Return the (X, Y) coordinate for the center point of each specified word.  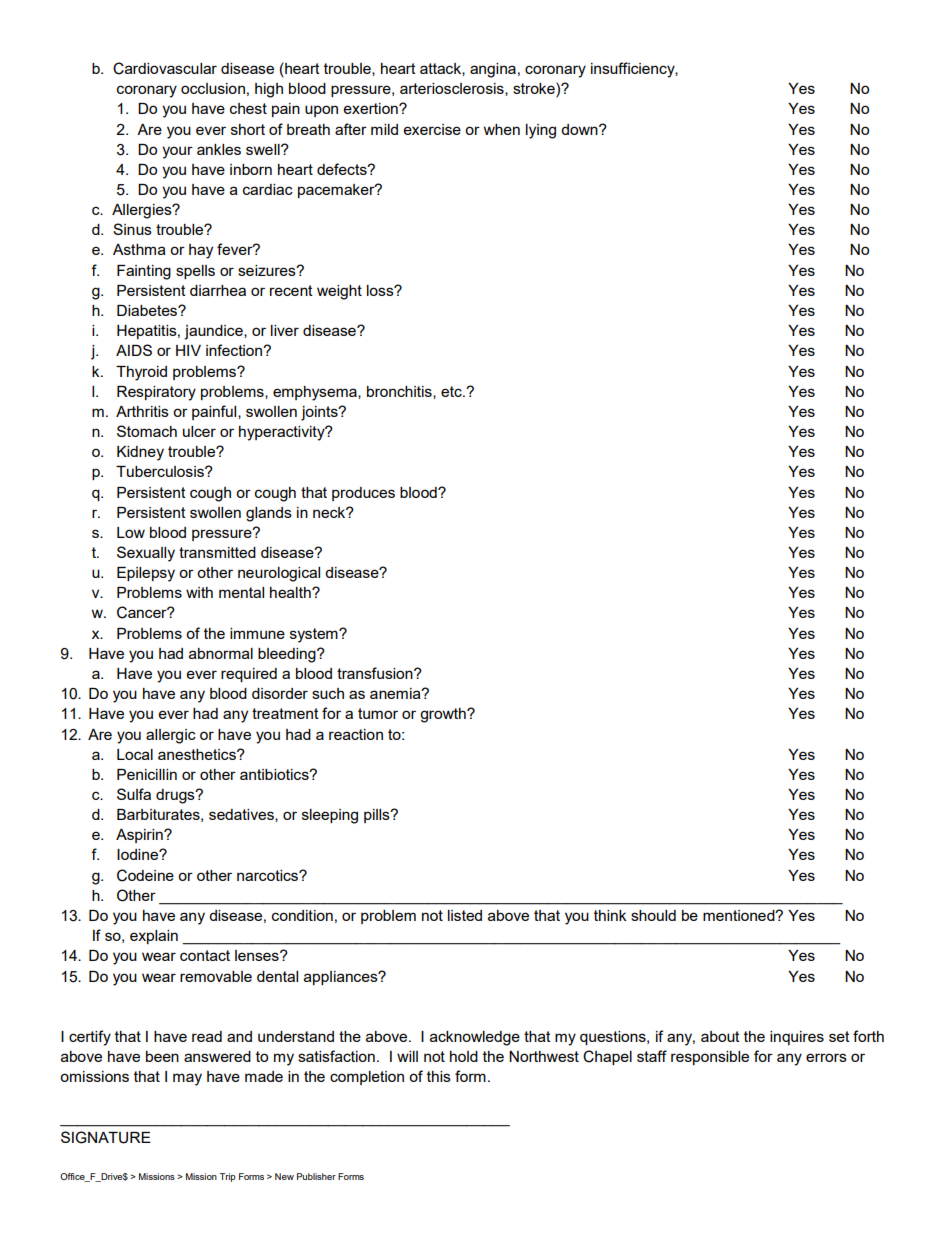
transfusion (376, 673)
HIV (188, 350)
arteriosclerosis (453, 89)
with (199, 592)
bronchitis (400, 392)
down (580, 129)
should (653, 915)
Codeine (145, 875)
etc (452, 391)
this (439, 1076)
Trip (228, 1177)
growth (444, 715)
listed (465, 915)
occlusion (213, 88)
